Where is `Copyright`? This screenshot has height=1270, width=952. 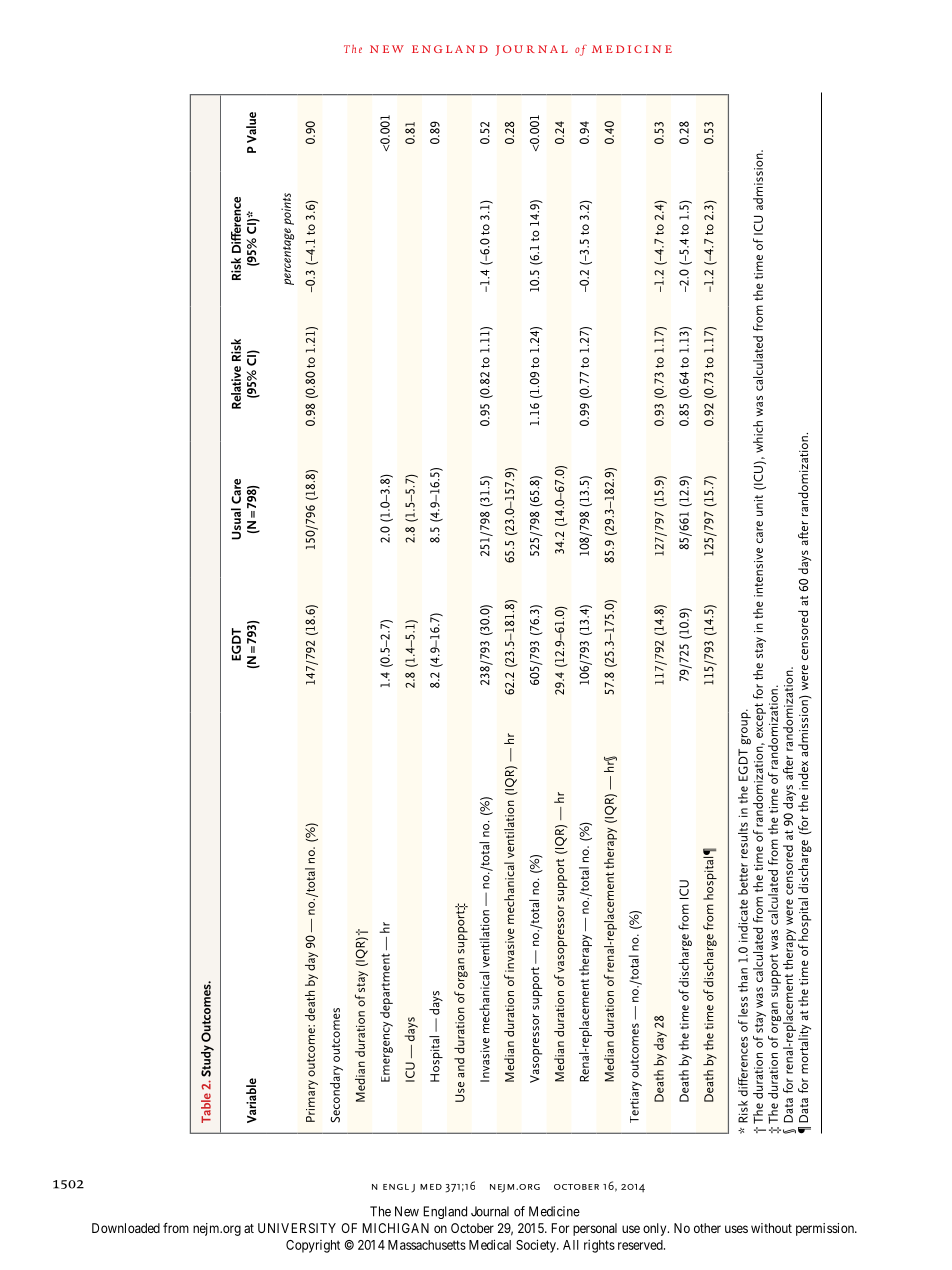 Copyright is located at coordinates (313, 1246).
